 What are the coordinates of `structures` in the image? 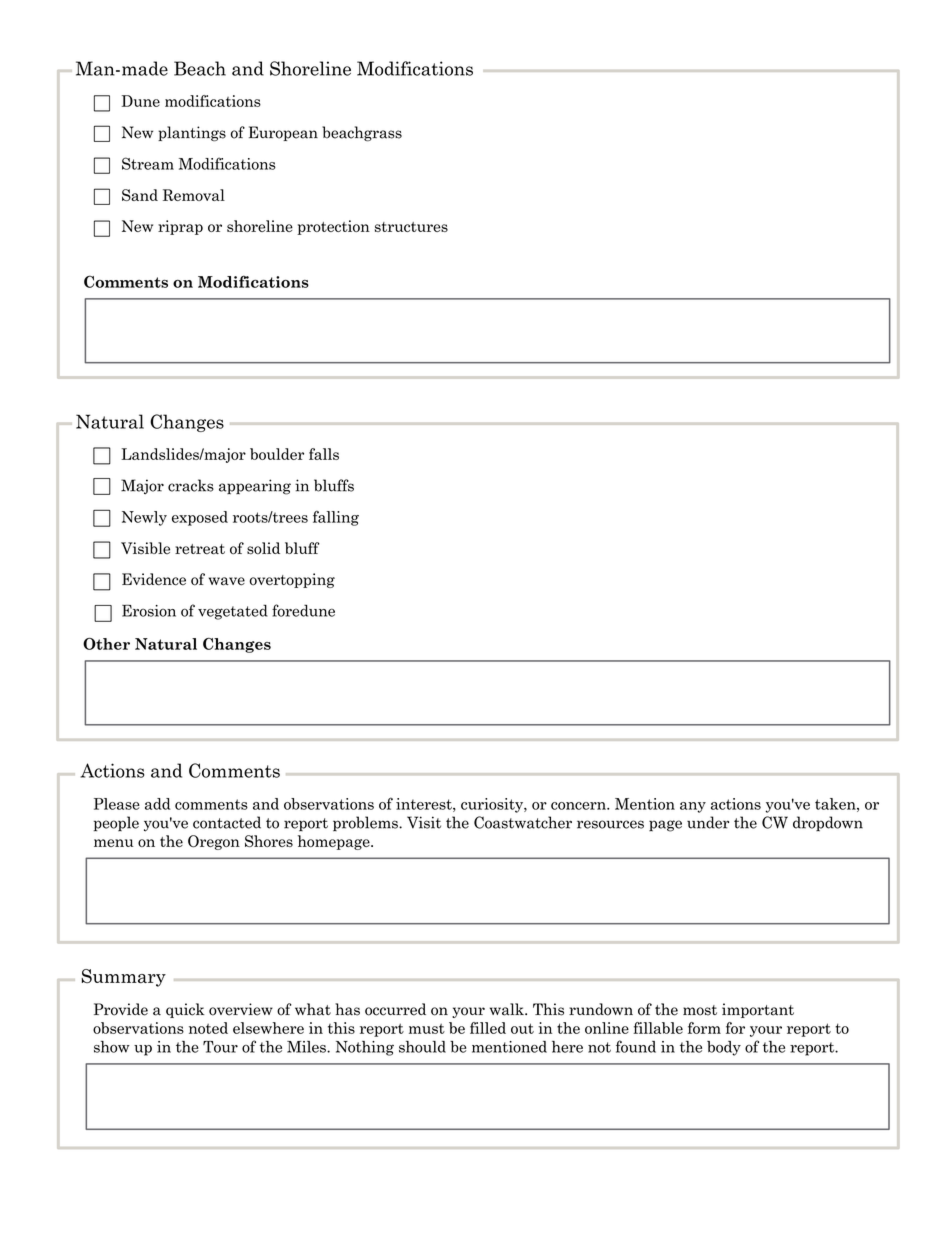 It's located at (411, 227).
